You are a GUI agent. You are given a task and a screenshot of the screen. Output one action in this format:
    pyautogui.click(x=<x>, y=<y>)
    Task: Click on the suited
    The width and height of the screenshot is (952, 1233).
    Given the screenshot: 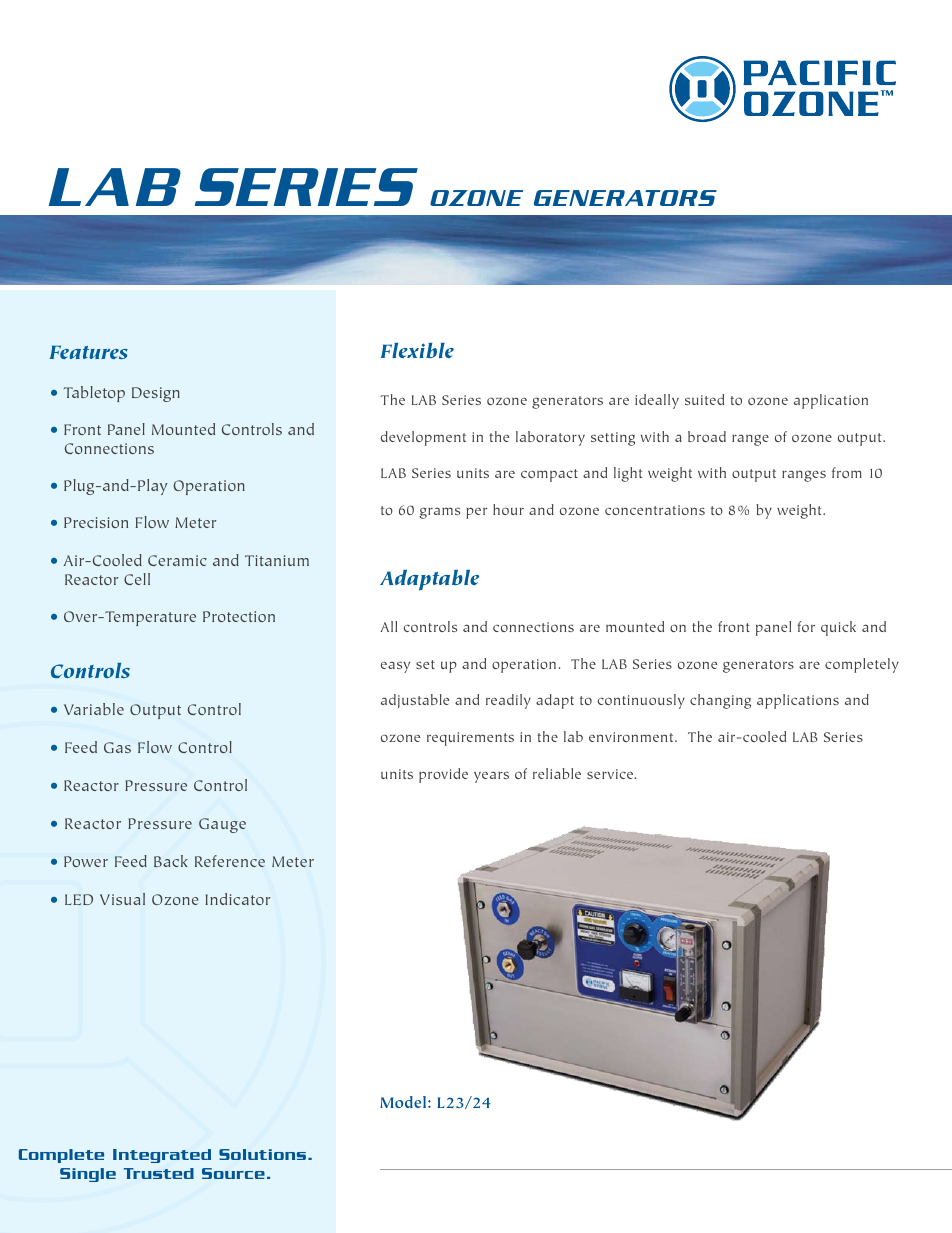 What is the action you would take?
    pyautogui.click(x=704, y=399)
